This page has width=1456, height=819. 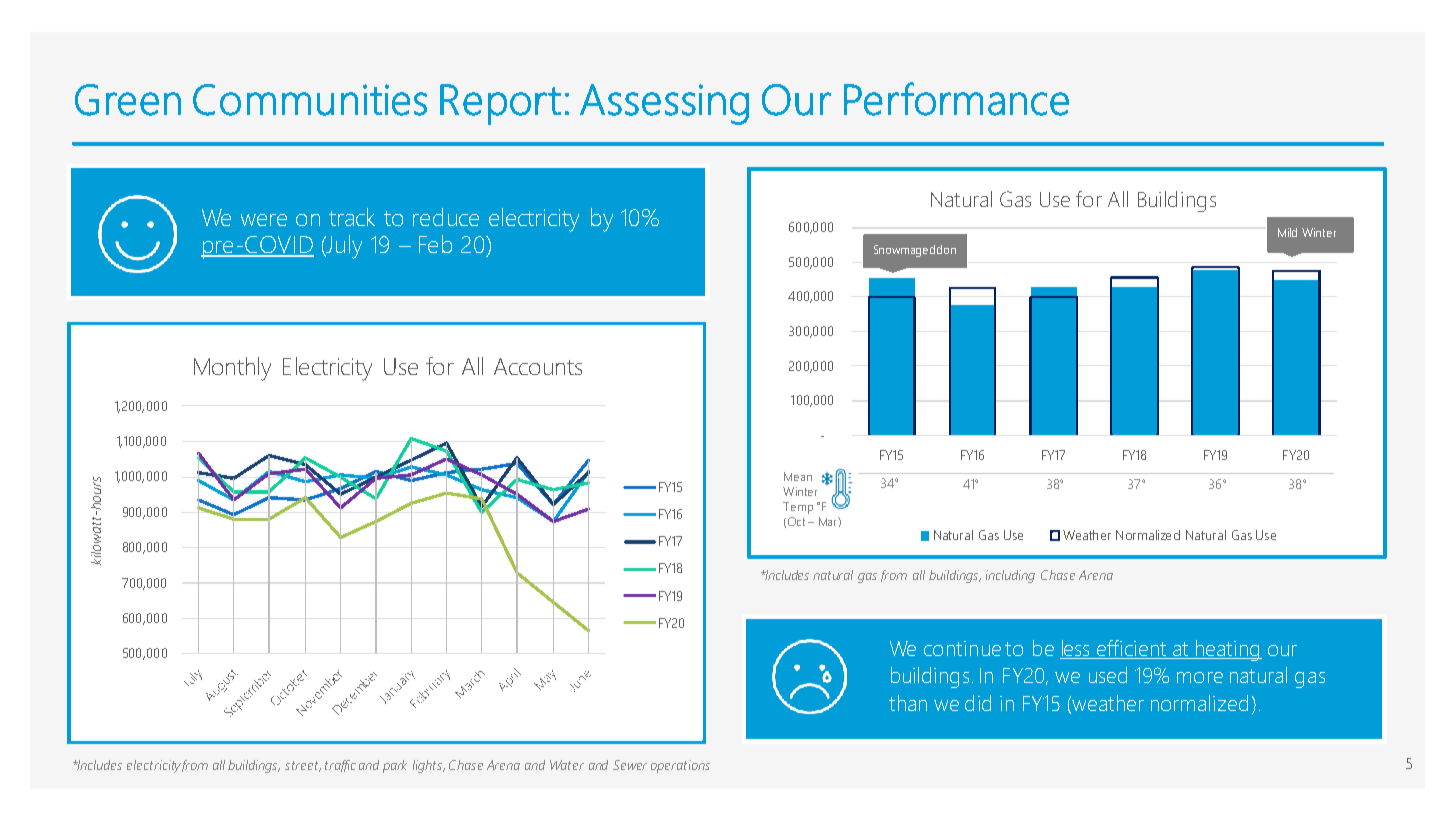 I want to click on street, so click(x=303, y=766).
